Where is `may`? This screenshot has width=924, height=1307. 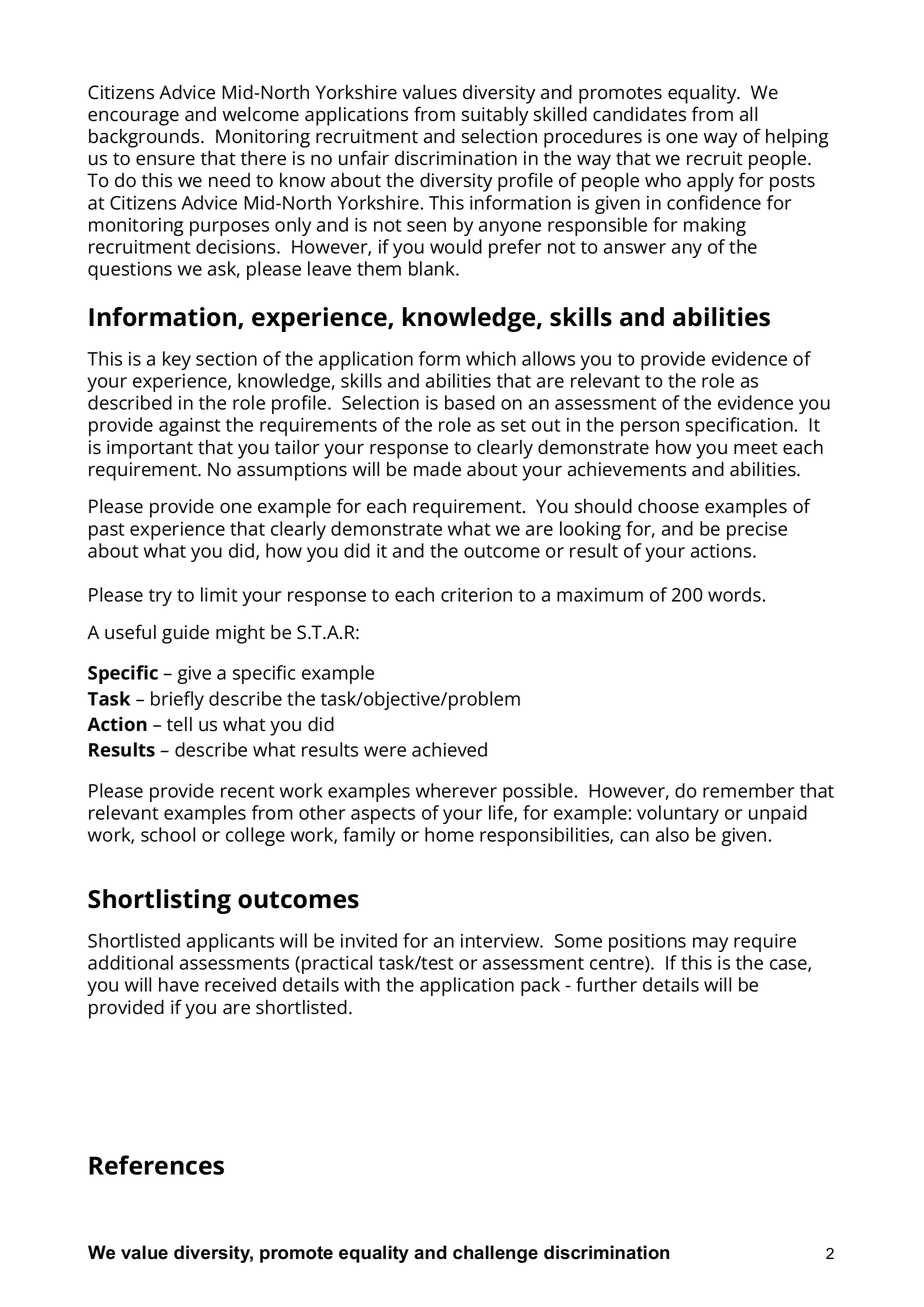
may is located at coordinates (710, 944).
